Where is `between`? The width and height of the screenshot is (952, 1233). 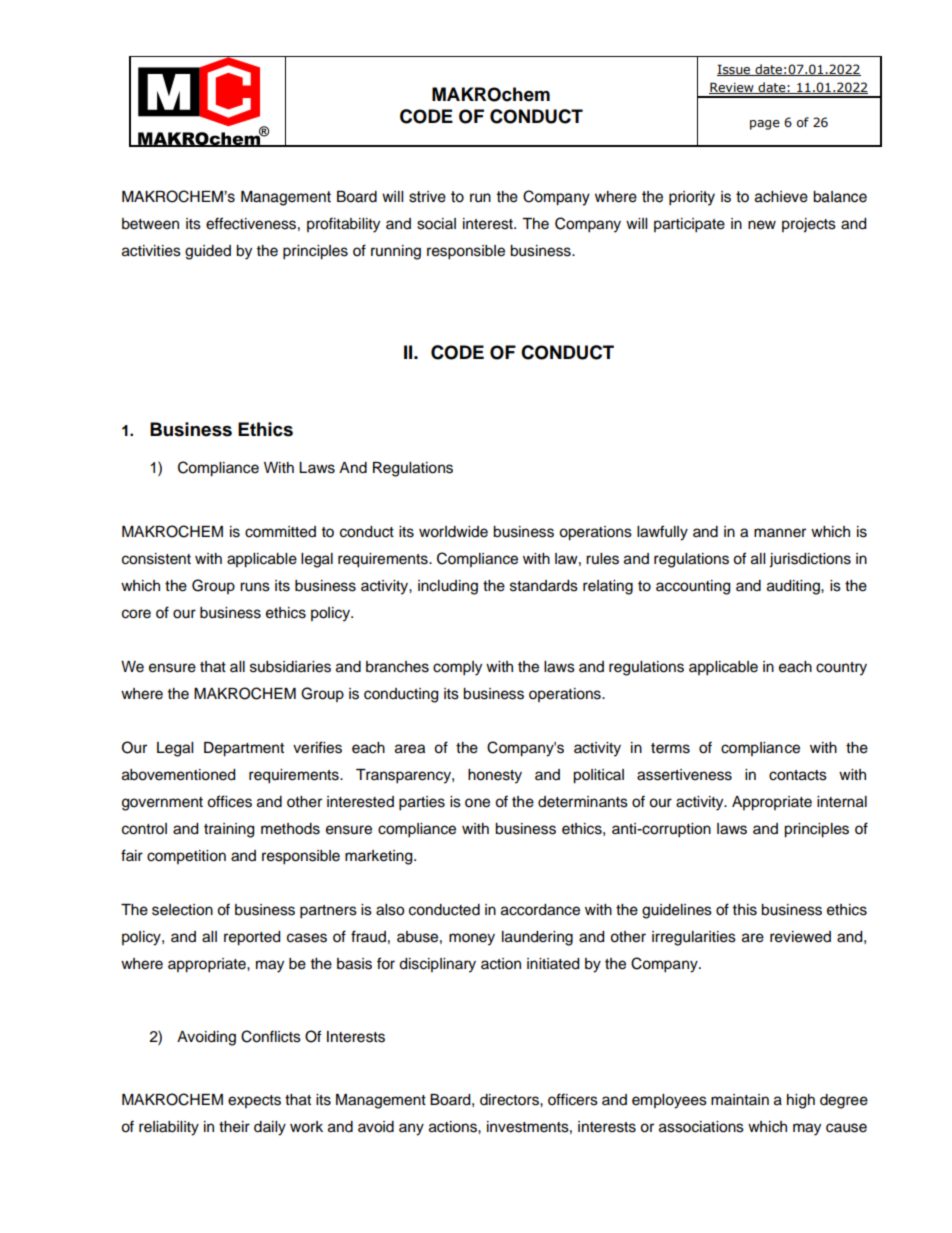
between is located at coordinates (150, 224).
